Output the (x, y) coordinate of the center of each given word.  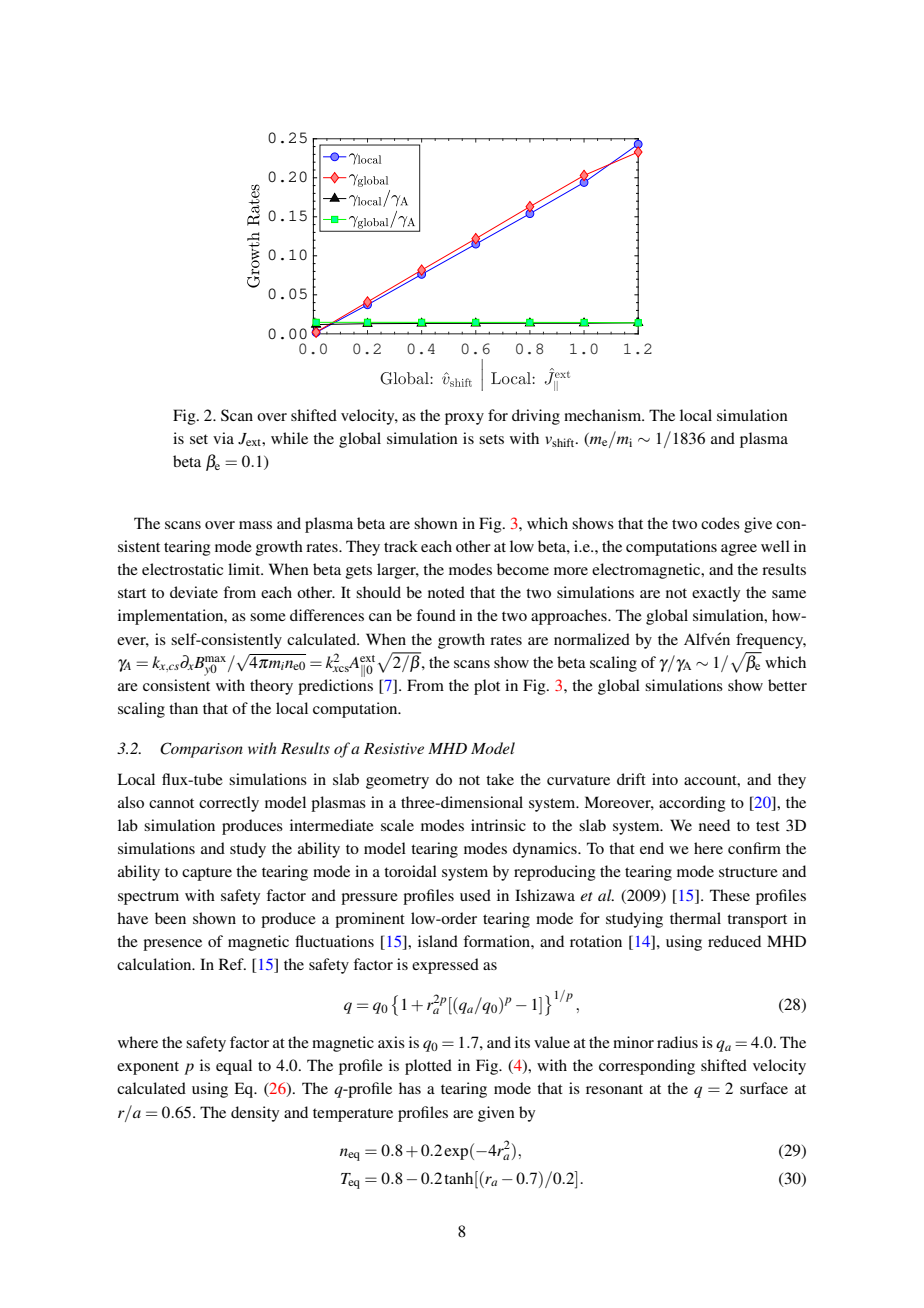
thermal (695, 918)
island (438, 941)
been (170, 918)
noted (446, 592)
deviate (194, 592)
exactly (716, 594)
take (500, 779)
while (289, 438)
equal (234, 1067)
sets (491, 439)
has (410, 1088)
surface (764, 1088)
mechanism (604, 415)
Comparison (201, 750)
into (665, 779)
